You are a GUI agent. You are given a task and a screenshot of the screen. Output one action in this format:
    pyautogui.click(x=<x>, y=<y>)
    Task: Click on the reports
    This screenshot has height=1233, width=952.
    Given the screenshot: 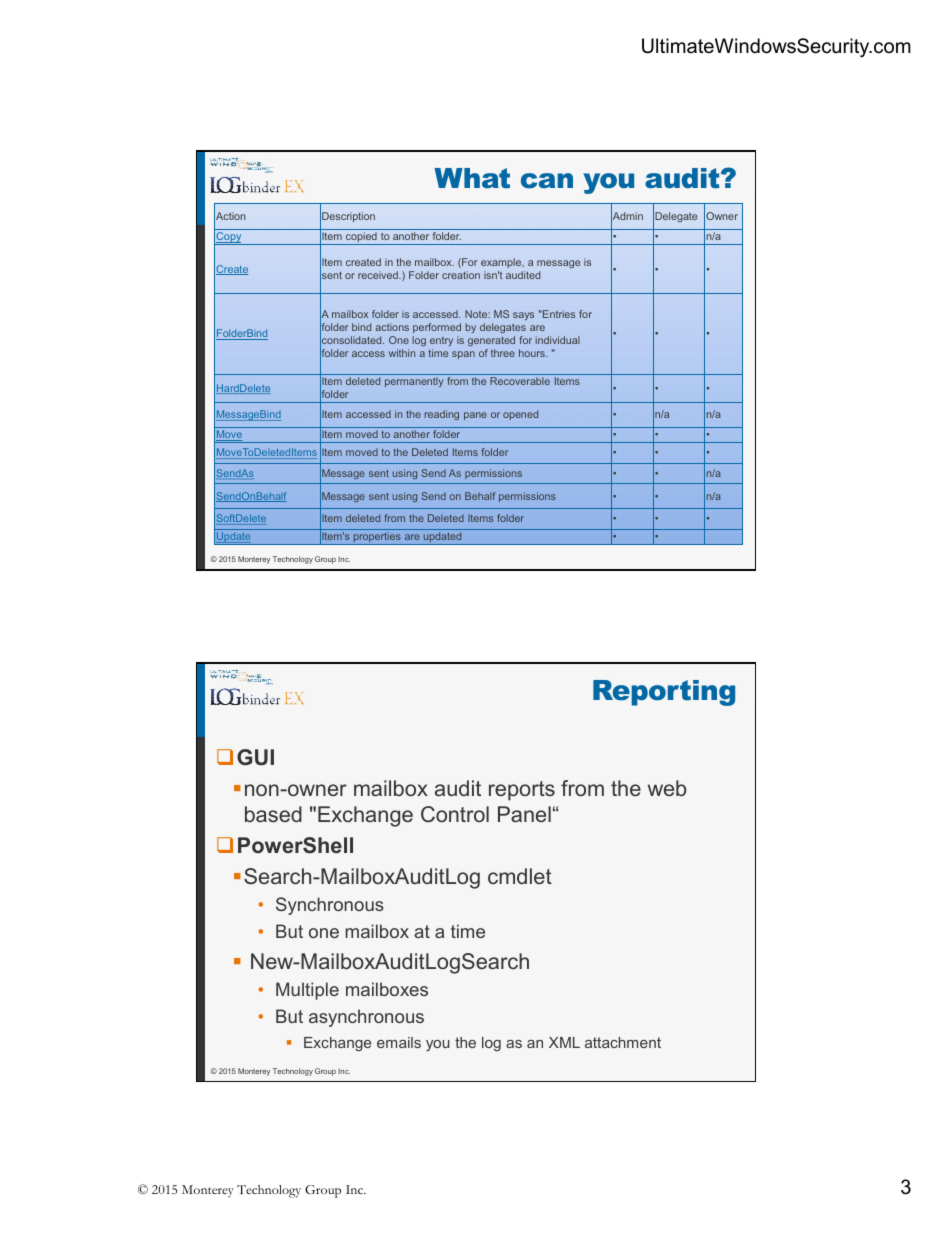 What is the action you would take?
    pyautogui.click(x=522, y=791)
